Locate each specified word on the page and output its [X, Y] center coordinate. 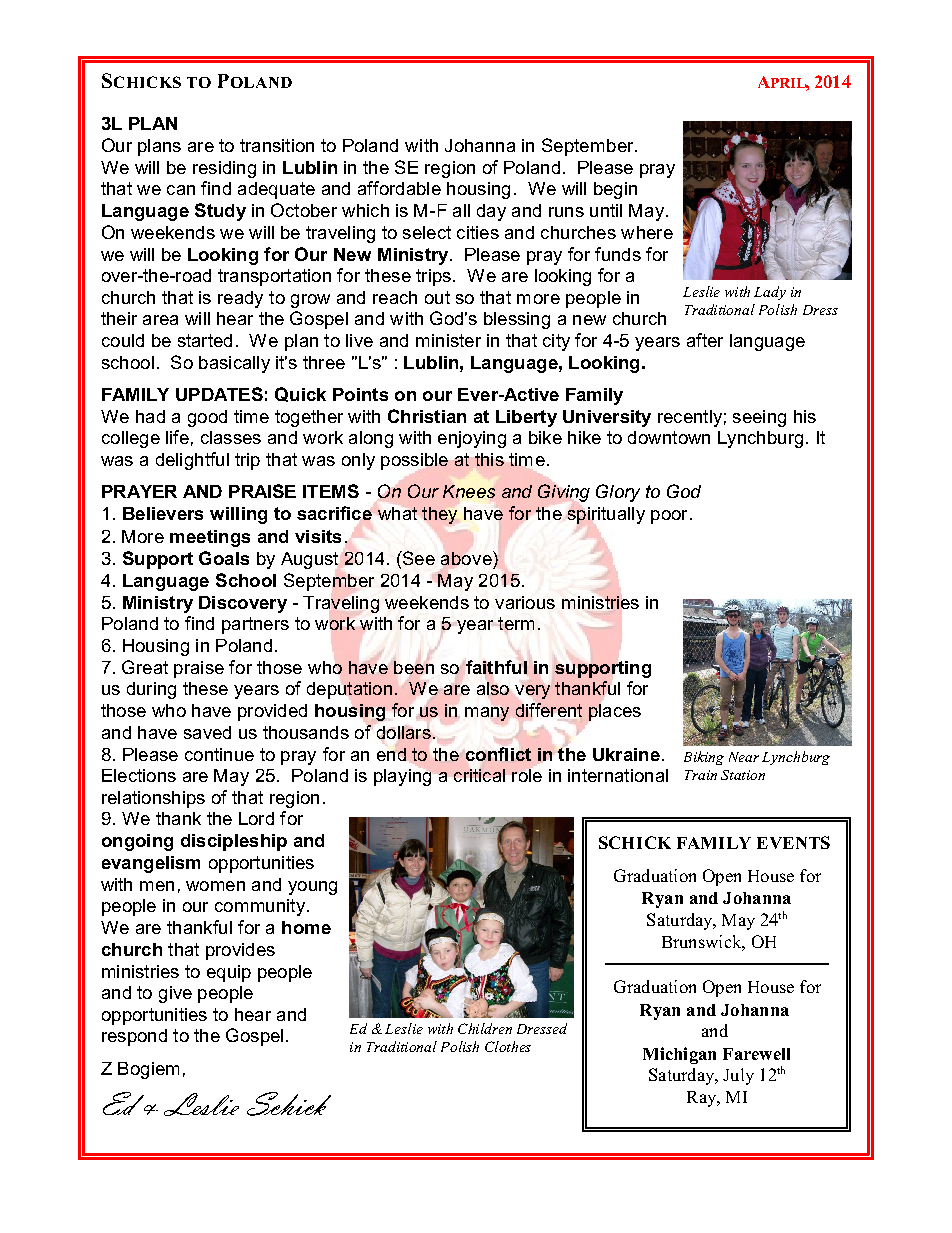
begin [615, 190]
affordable [399, 188]
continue [219, 754]
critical [479, 774]
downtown [669, 437]
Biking [704, 758]
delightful [192, 461]
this [489, 459]
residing [224, 169]
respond [134, 1037]
